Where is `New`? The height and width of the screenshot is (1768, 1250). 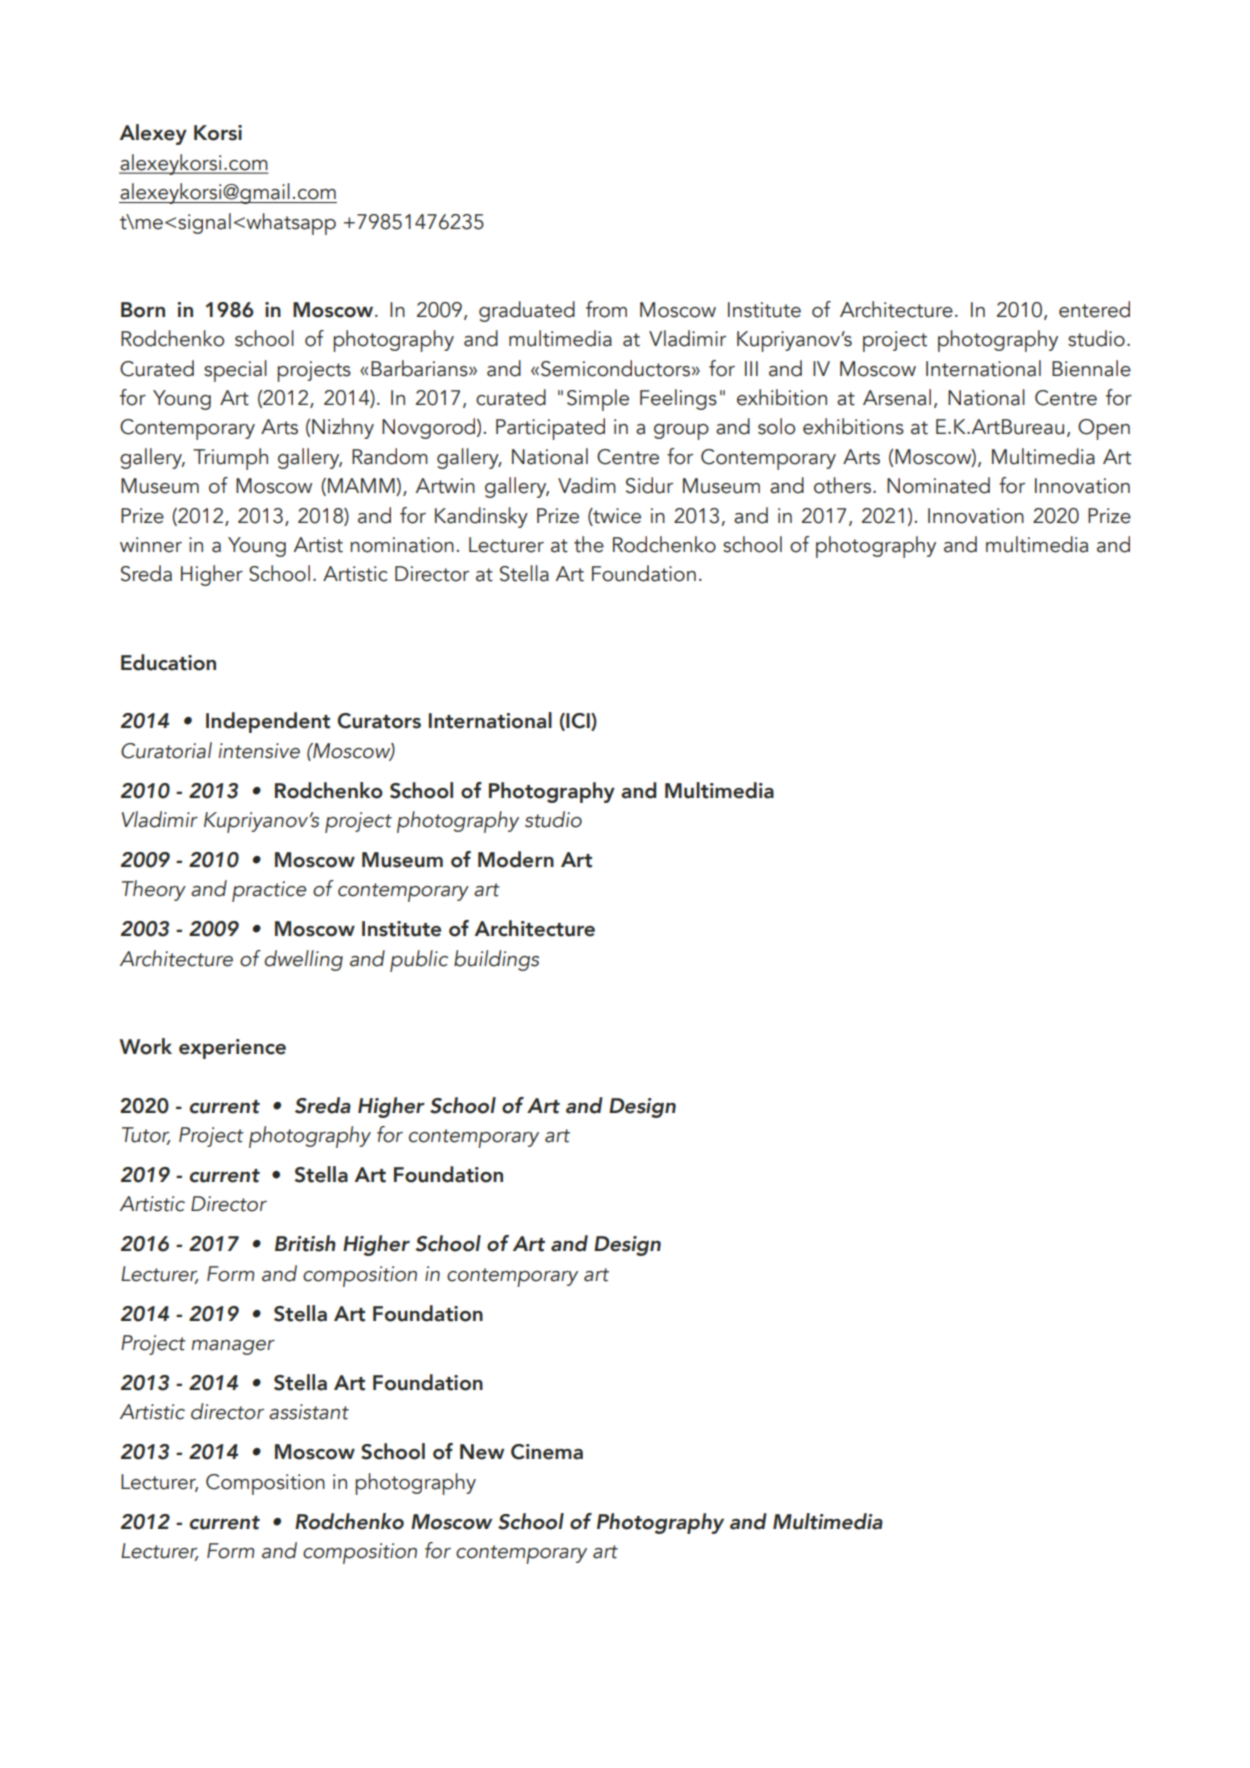
New is located at coordinates (482, 1452).
